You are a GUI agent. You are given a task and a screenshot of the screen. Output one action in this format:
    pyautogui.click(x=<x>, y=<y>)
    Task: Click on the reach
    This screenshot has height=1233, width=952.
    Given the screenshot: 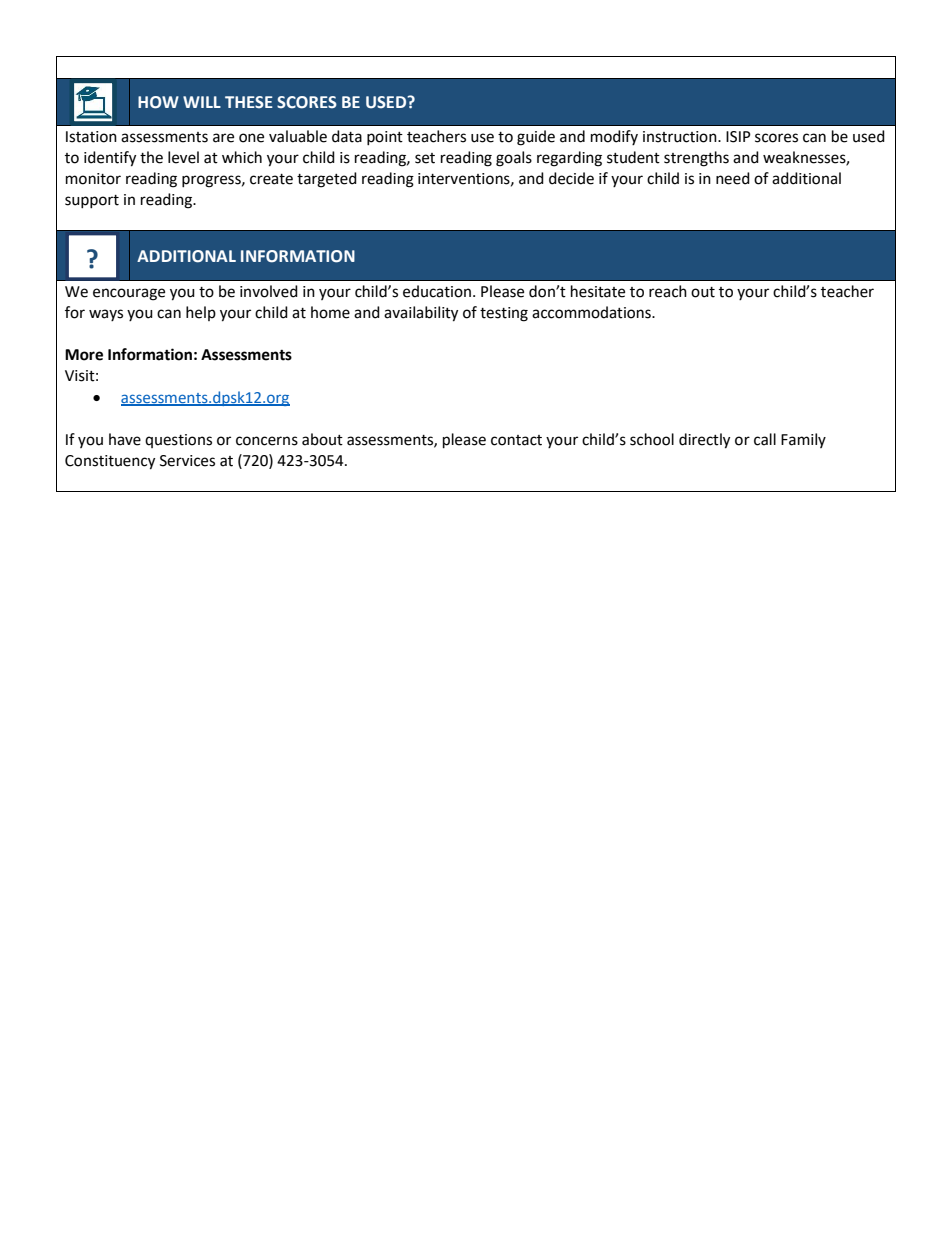 What is the action you would take?
    pyautogui.click(x=668, y=291)
